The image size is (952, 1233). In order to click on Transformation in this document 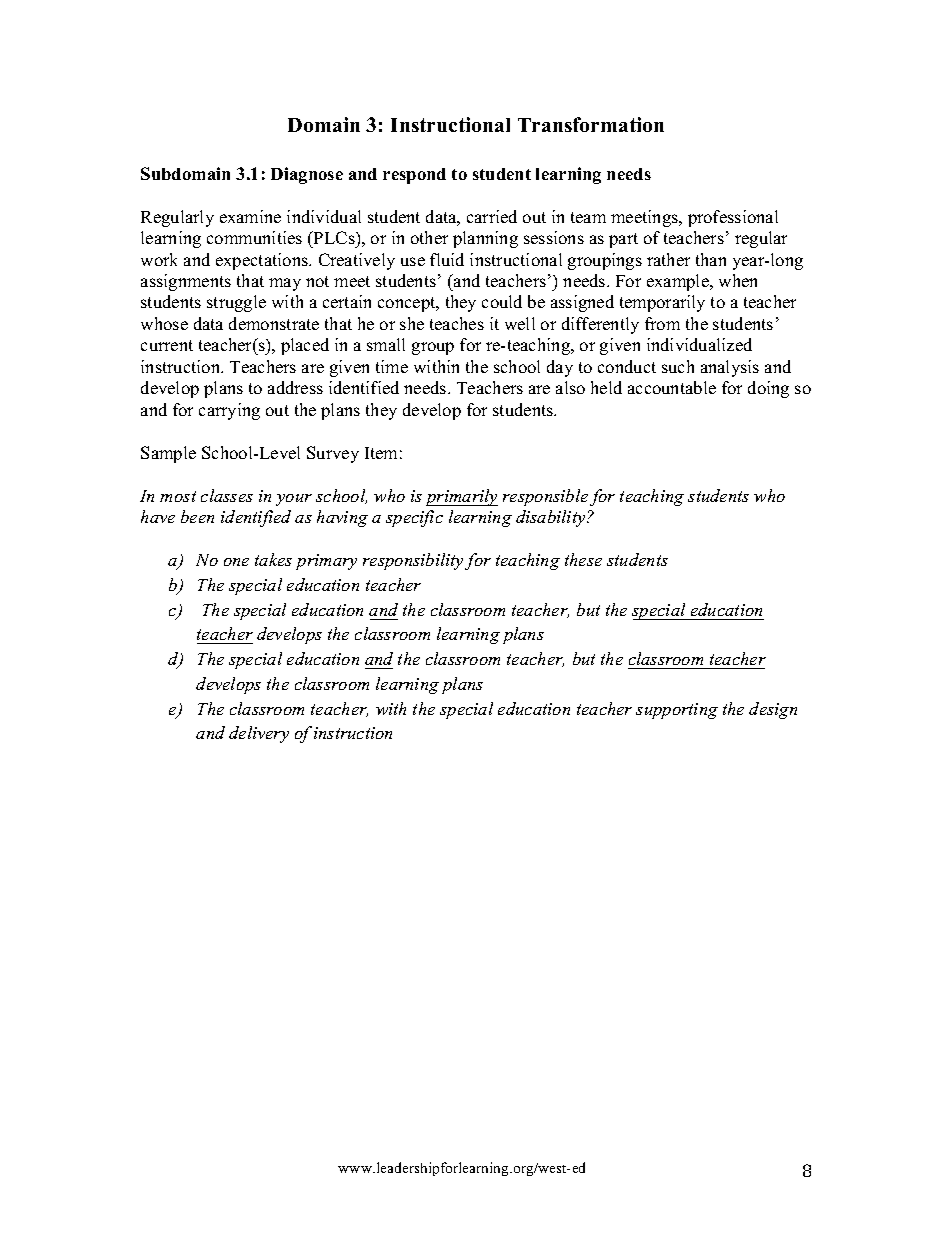, I will do `click(591, 124)`.
